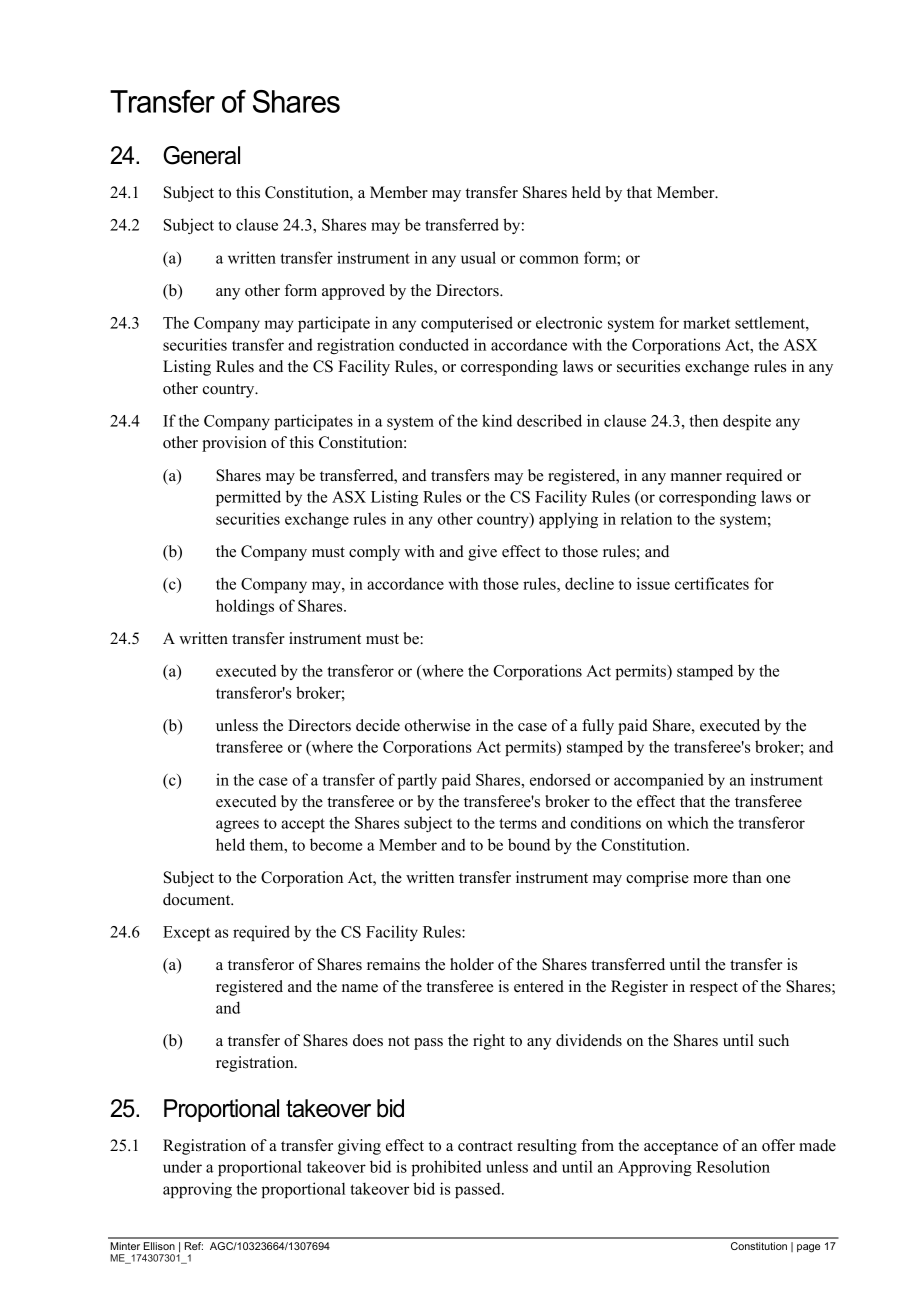 This screenshot has height=1308, width=924. What do you see at coordinates (201, 155) in the screenshot?
I see `General` at bounding box center [201, 155].
